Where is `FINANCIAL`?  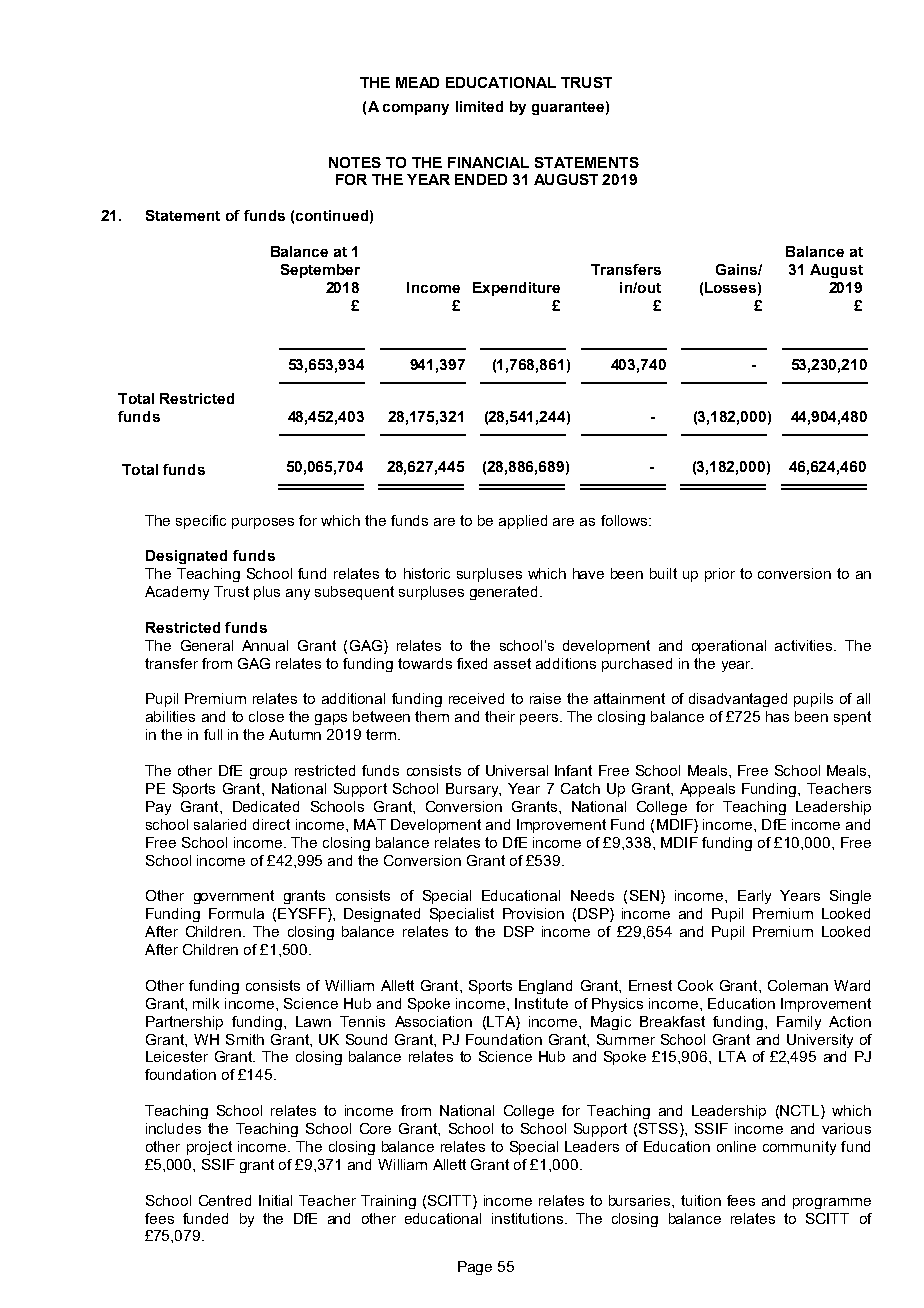
FINANCIAL is located at coordinates (488, 162).
